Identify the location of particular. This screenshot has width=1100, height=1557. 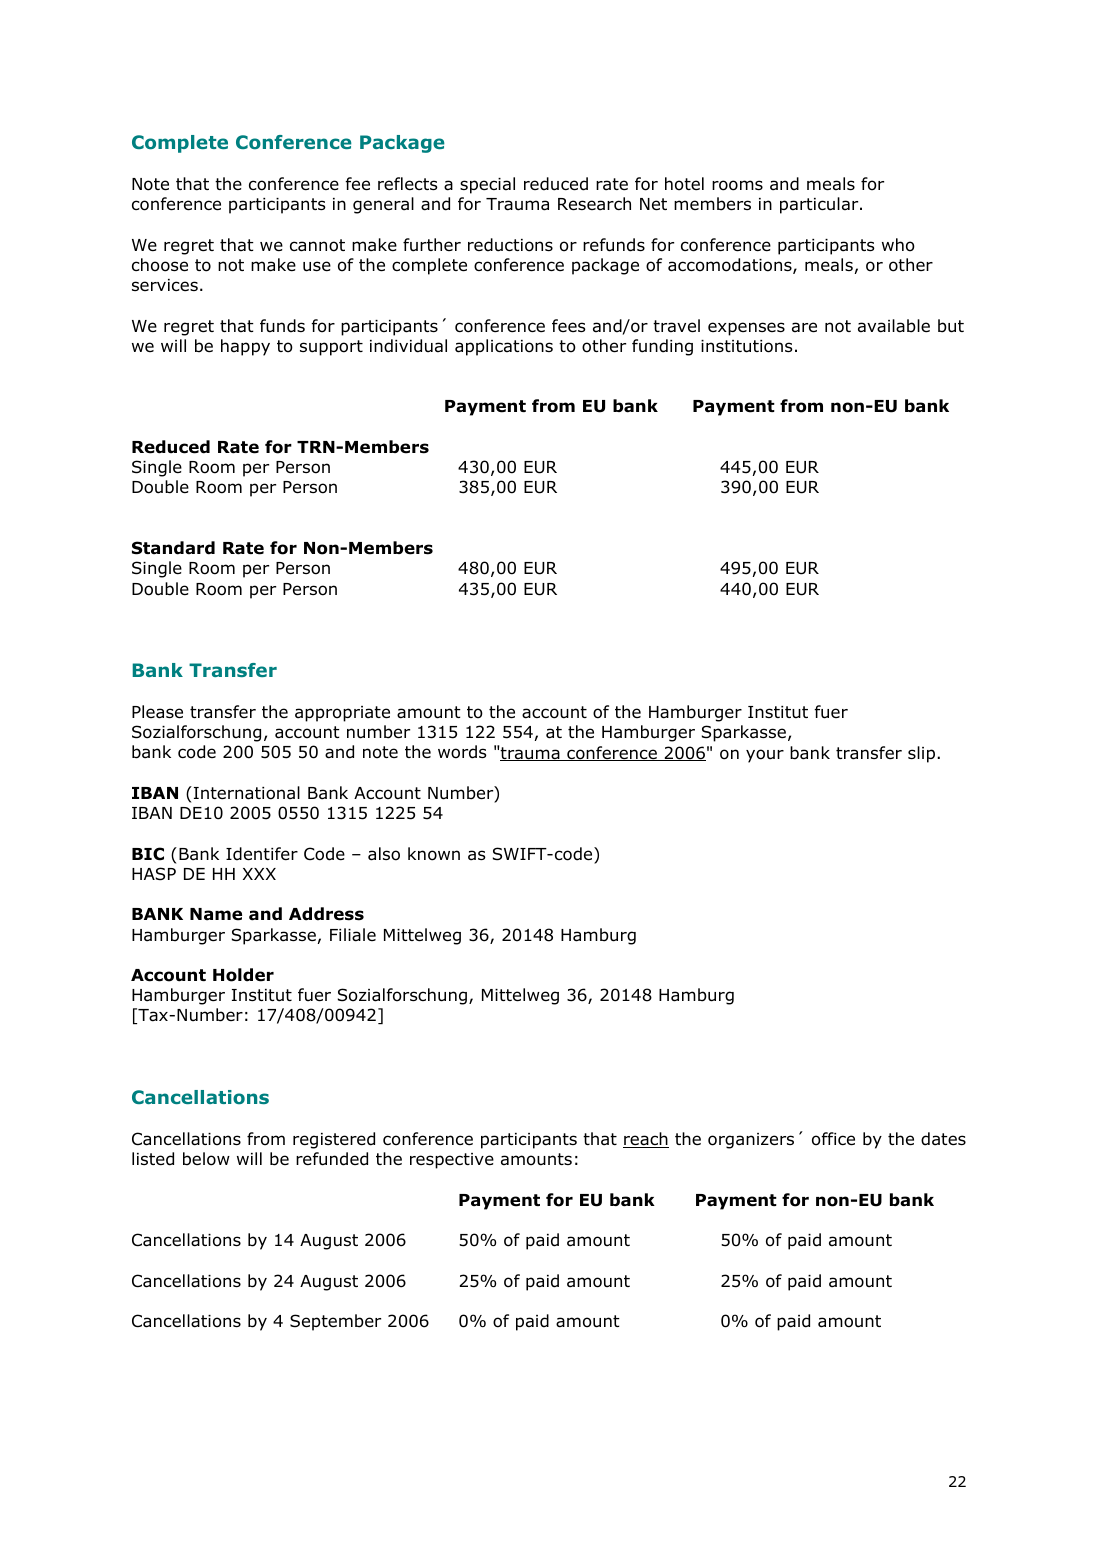
(820, 205).
